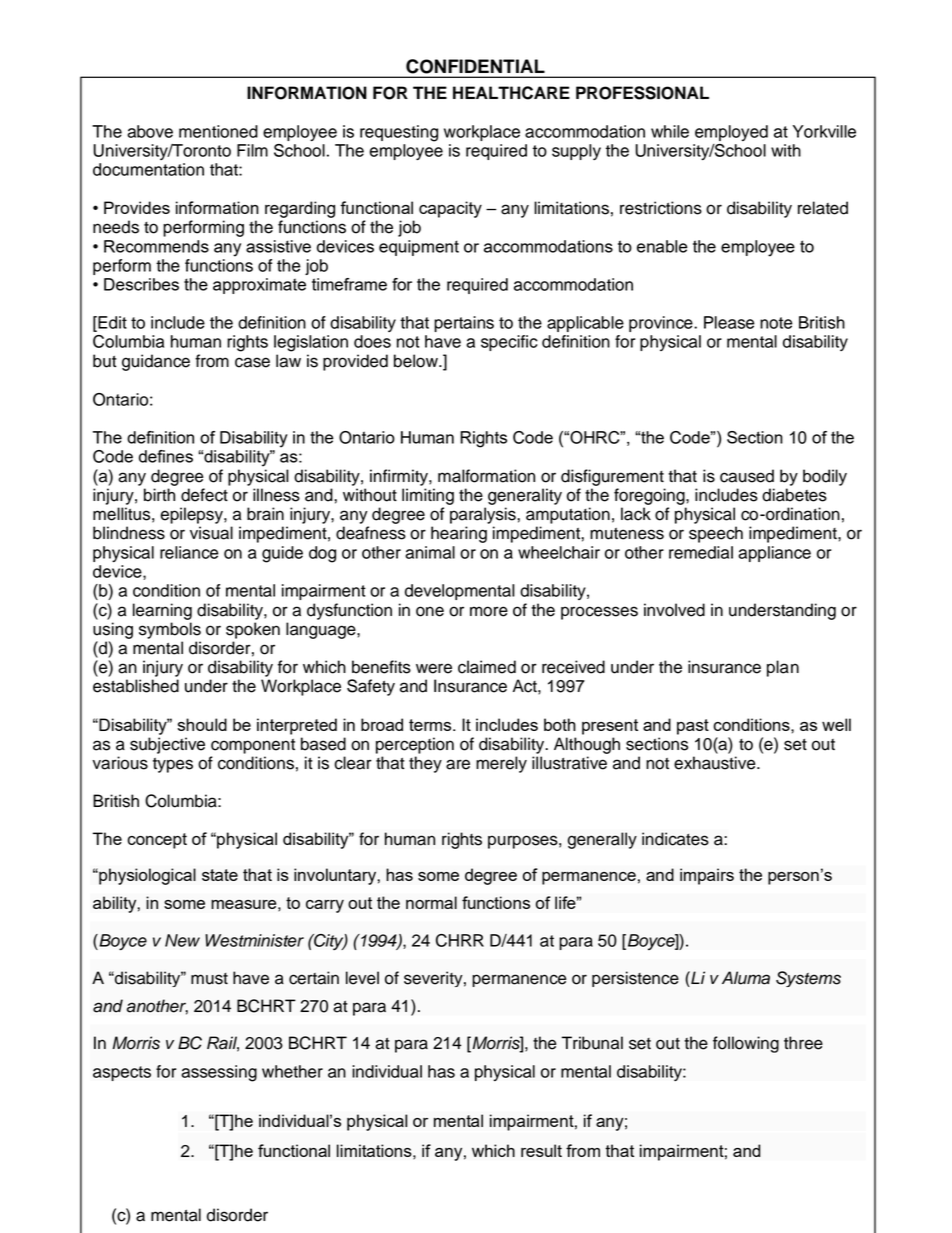  Describe the element at coordinates (731, 133) in the screenshot. I see `employed` at that location.
